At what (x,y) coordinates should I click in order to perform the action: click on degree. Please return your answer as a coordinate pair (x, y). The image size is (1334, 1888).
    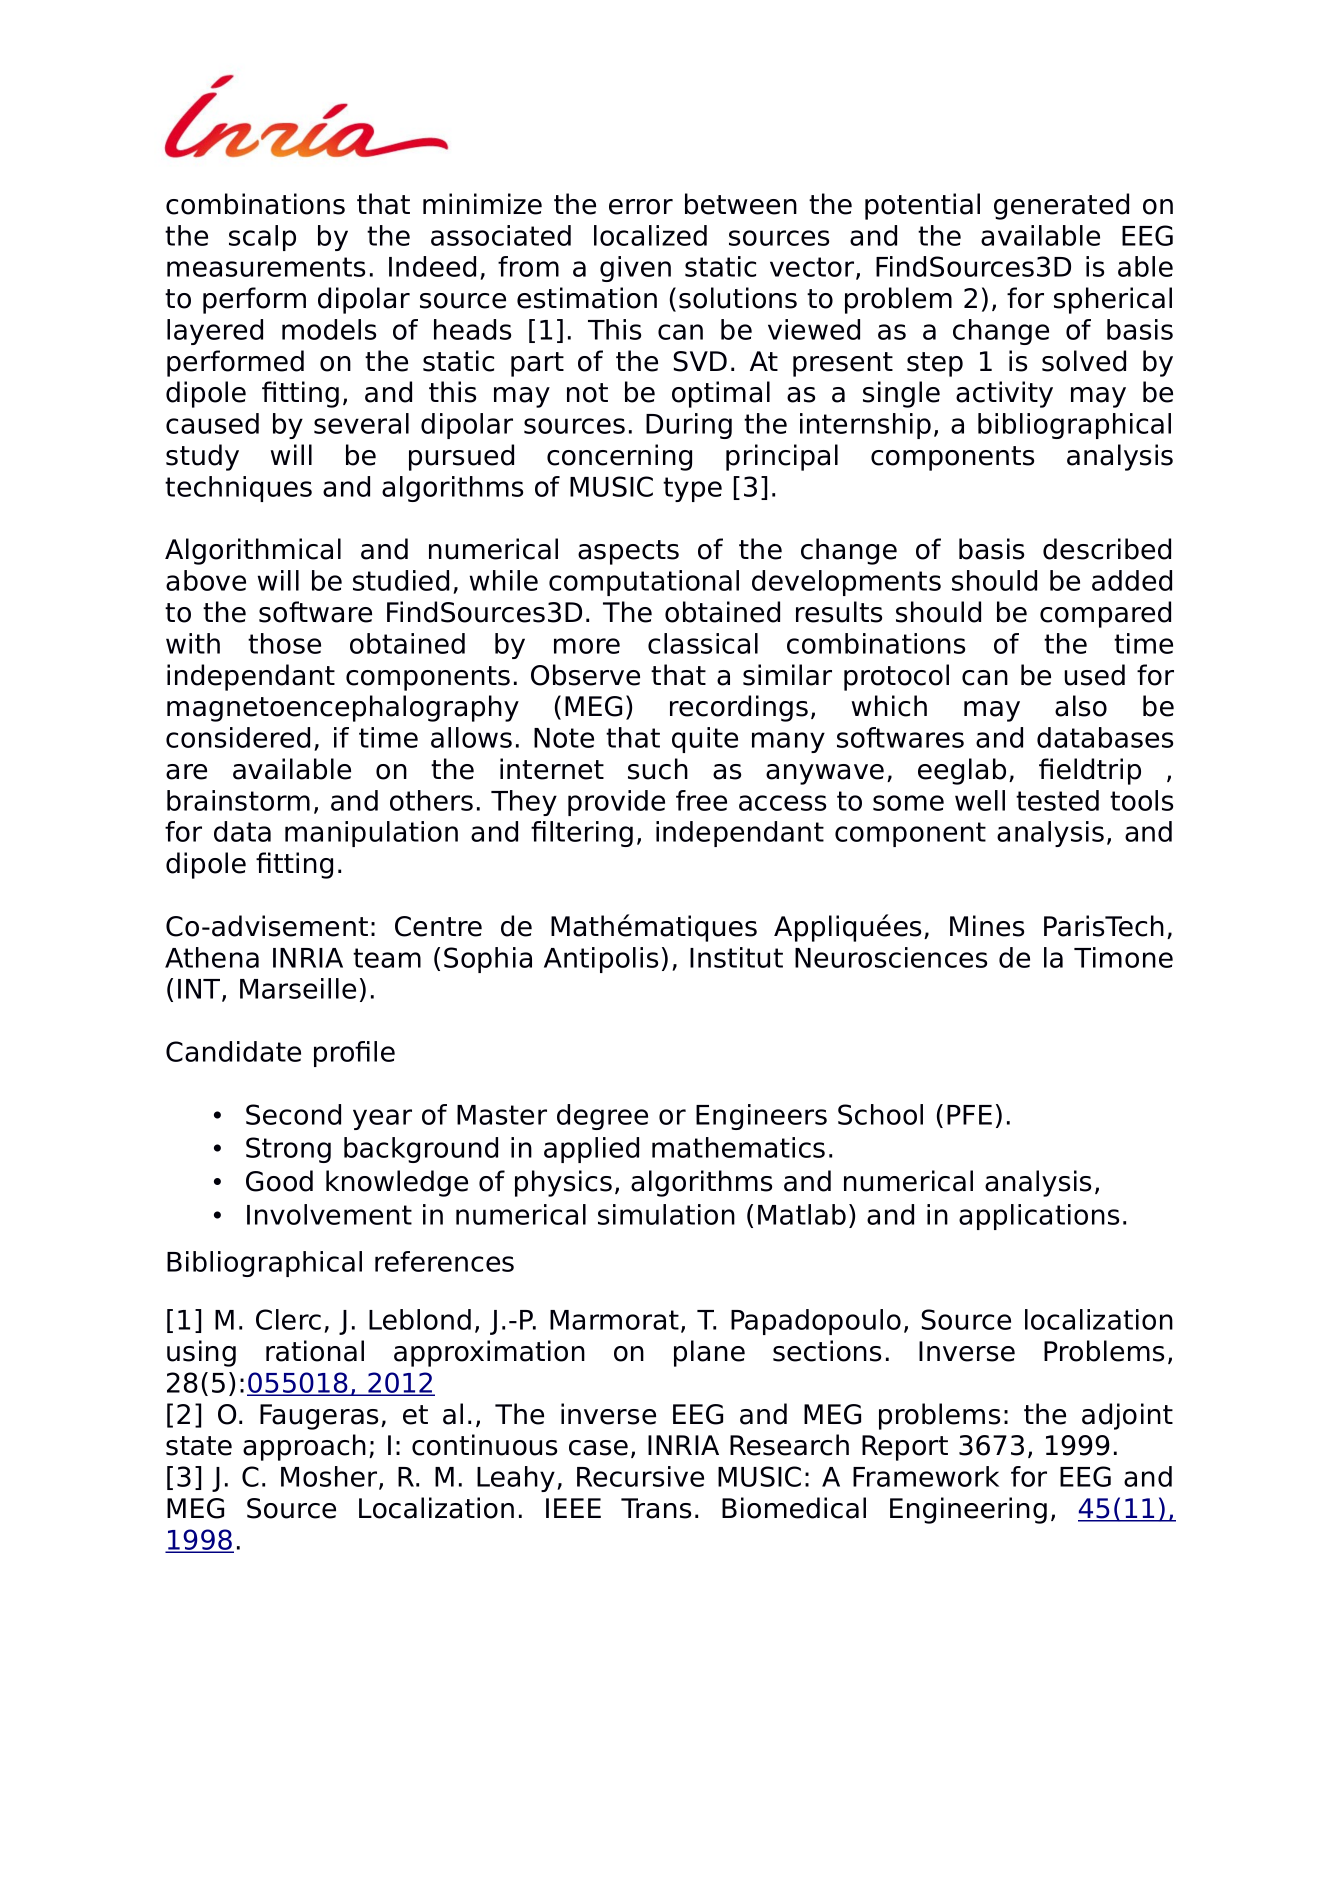
    Looking at the image, I should click on (602, 1117).
